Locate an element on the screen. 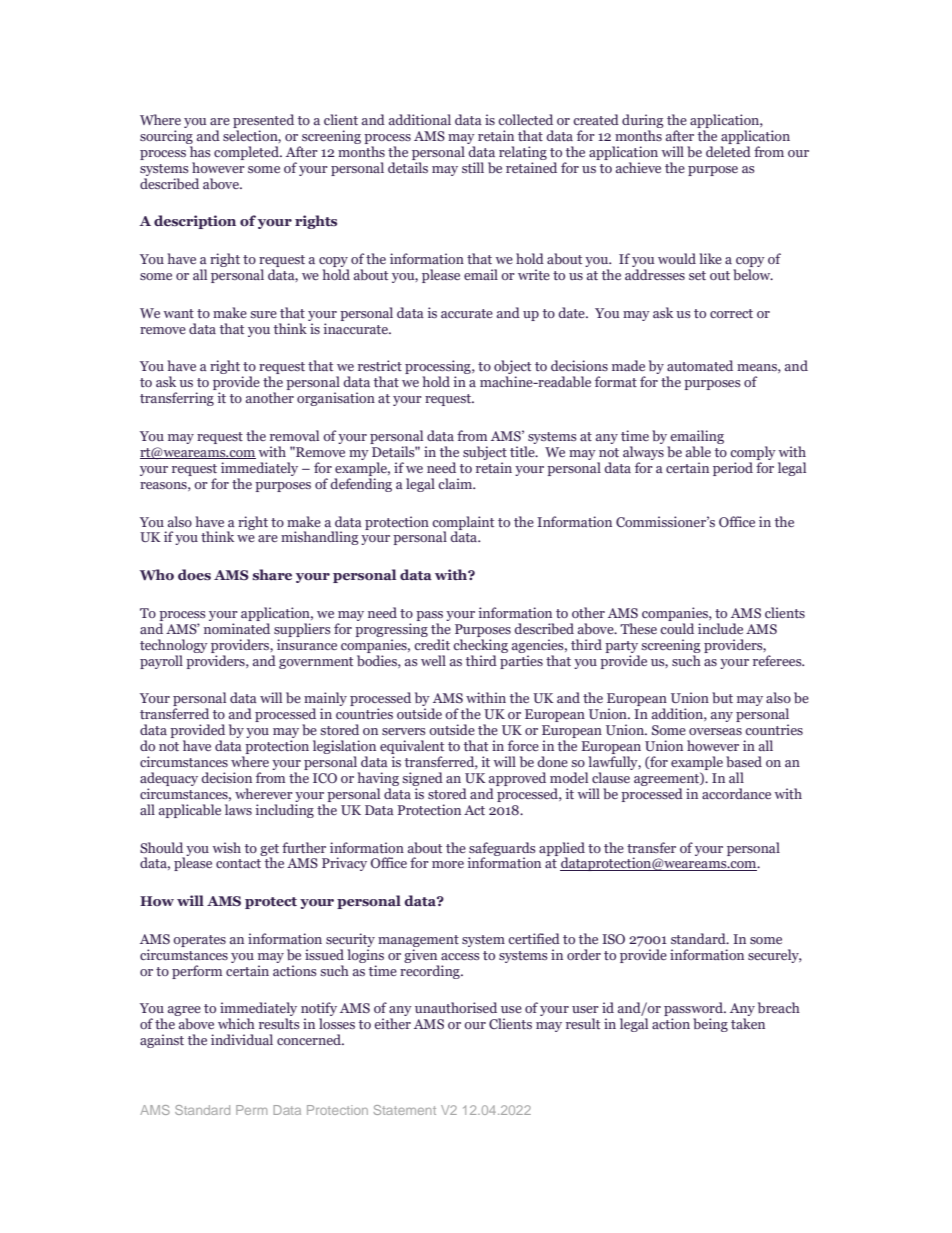  period is located at coordinates (733, 469).
